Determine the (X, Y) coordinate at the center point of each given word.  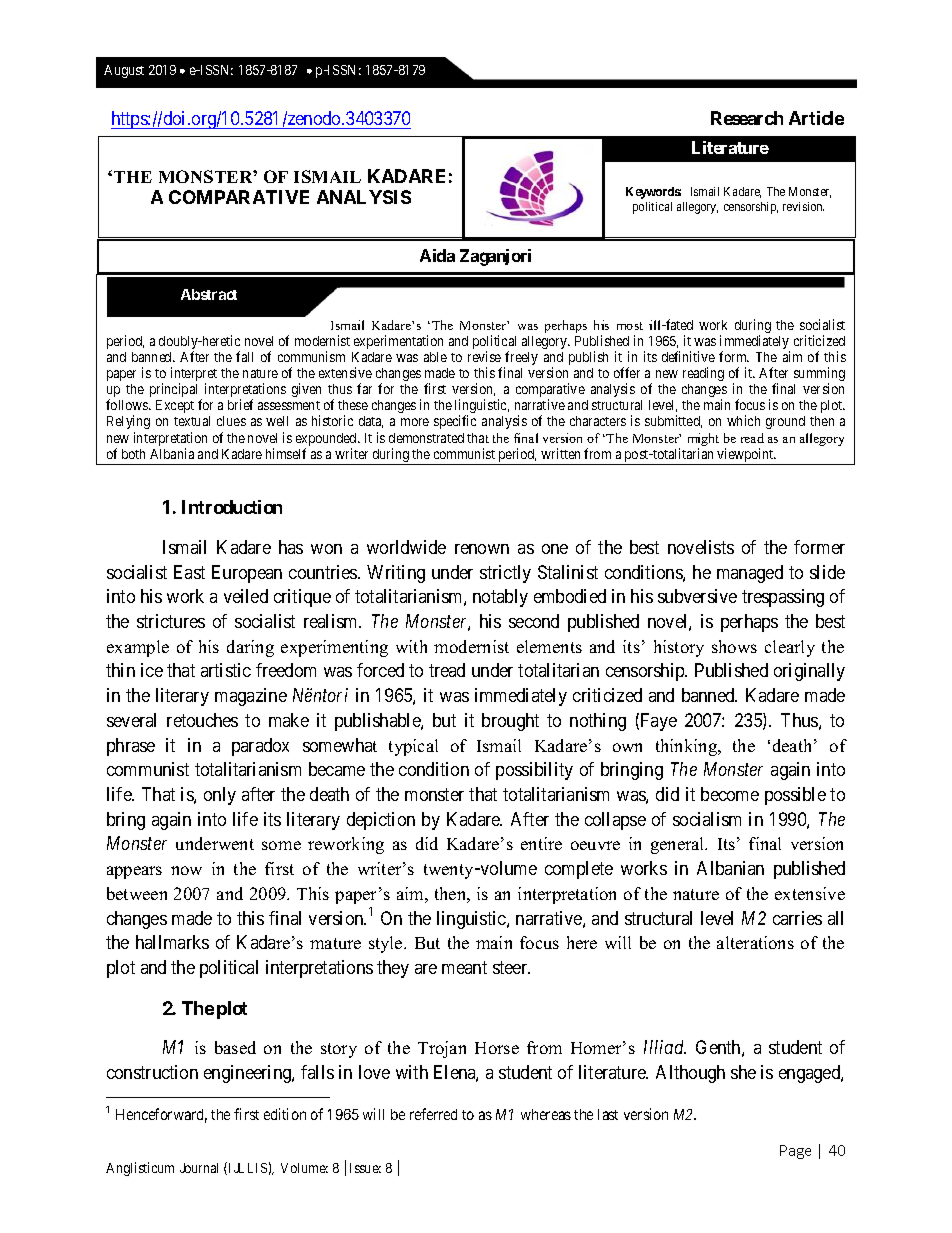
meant (464, 967)
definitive (688, 356)
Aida (437, 255)
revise (484, 356)
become (730, 794)
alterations (755, 942)
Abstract (209, 294)
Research (747, 118)
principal (173, 390)
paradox (260, 747)
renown (482, 549)
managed (750, 574)
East (189, 572)
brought (510, 722)
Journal (199, 1168)
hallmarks (172, 942)
